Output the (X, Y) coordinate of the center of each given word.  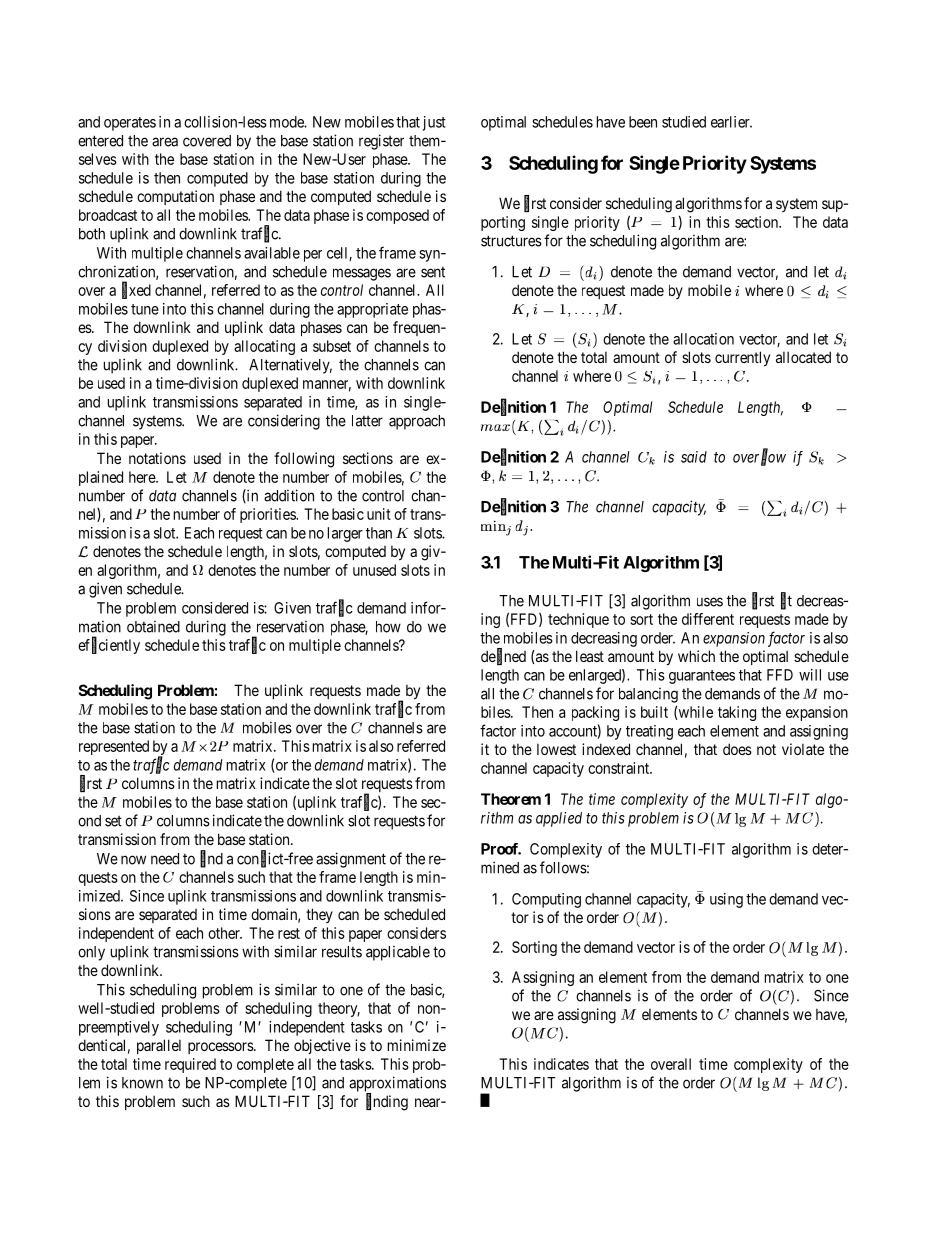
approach (417, 422)
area (165, 142)
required (190, 1065)
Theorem (511, 799)
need (165, 859)
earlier (731, 122)
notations (157, 458)
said (694, 457)
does (737, 749)
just (434, 123)
